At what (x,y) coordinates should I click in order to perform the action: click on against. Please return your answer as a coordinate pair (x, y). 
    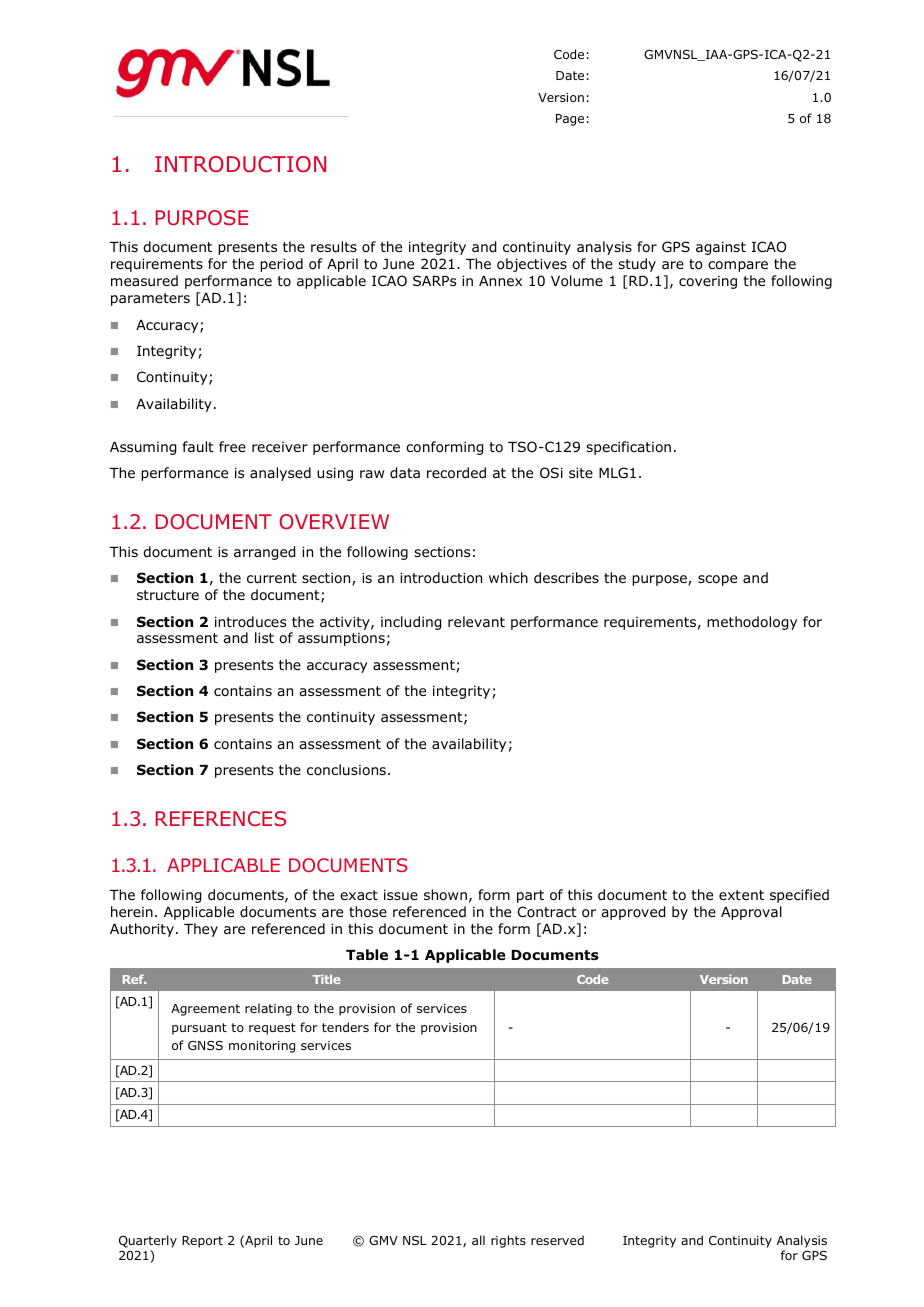
    Looking at the image, I should click on (721, 248).
